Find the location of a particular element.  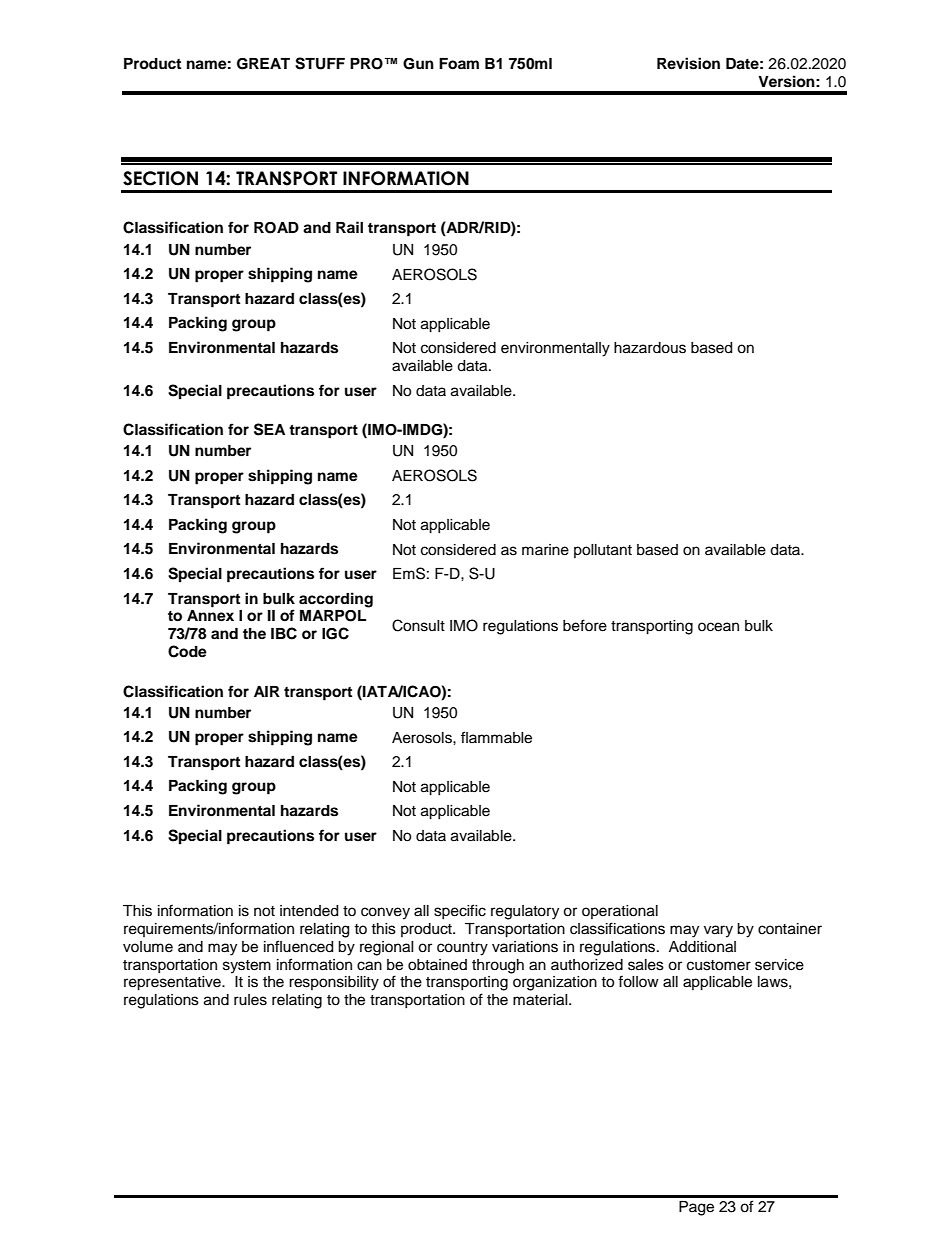

marine is located at coordinates (545, 550).
